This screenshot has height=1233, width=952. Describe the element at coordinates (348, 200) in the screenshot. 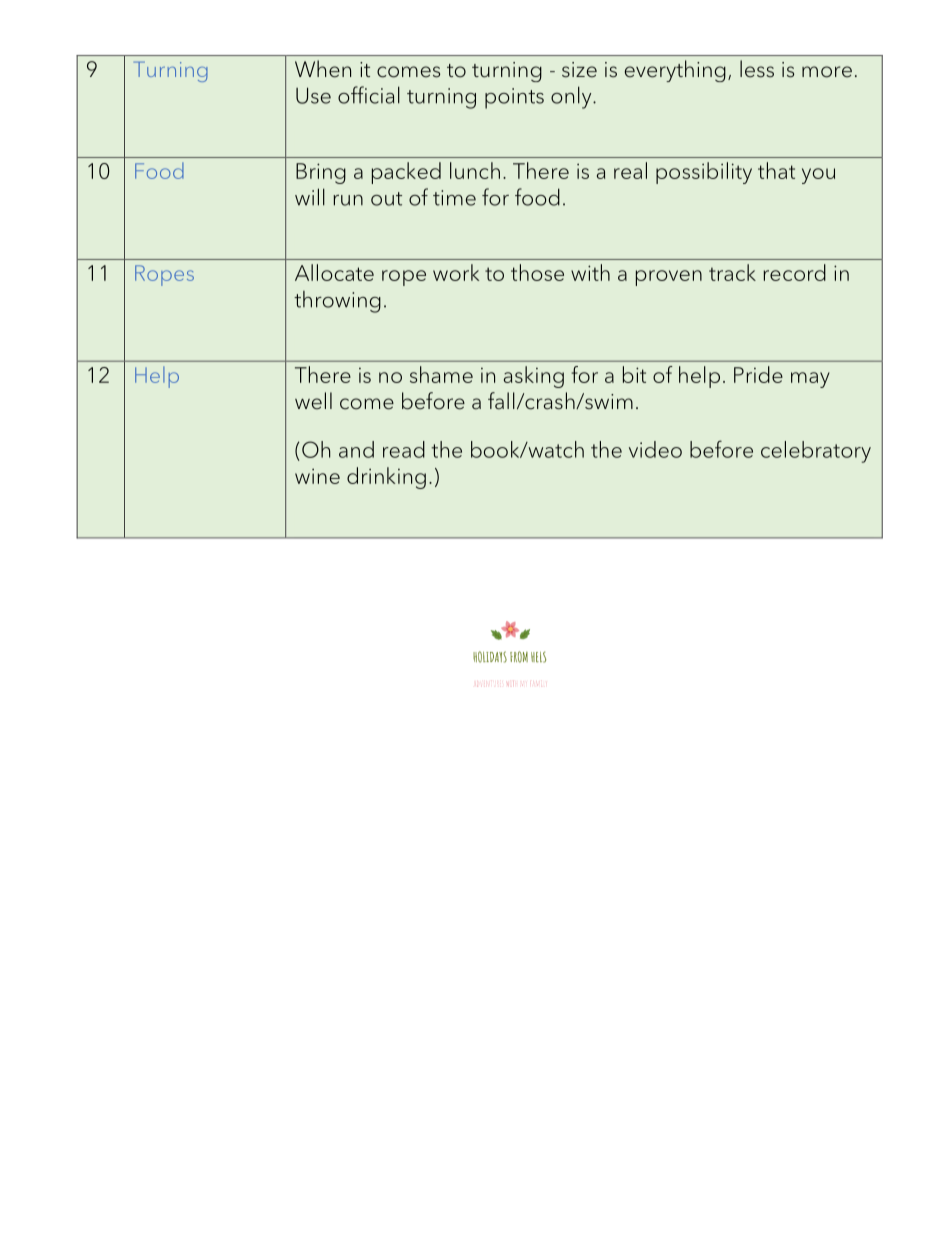

I see `run` at that location.
